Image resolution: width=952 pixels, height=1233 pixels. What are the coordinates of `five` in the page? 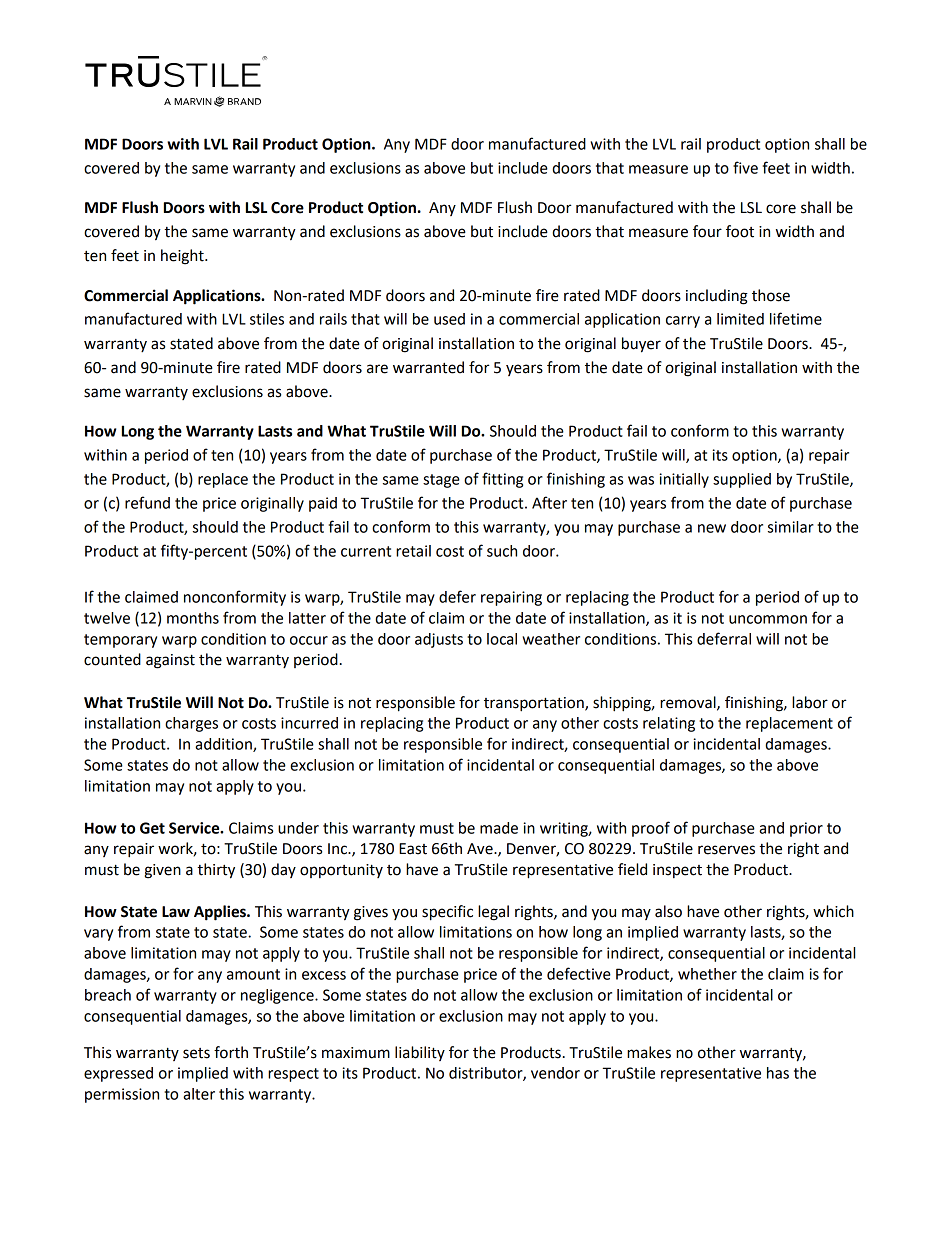 It's located at (745, 167).
